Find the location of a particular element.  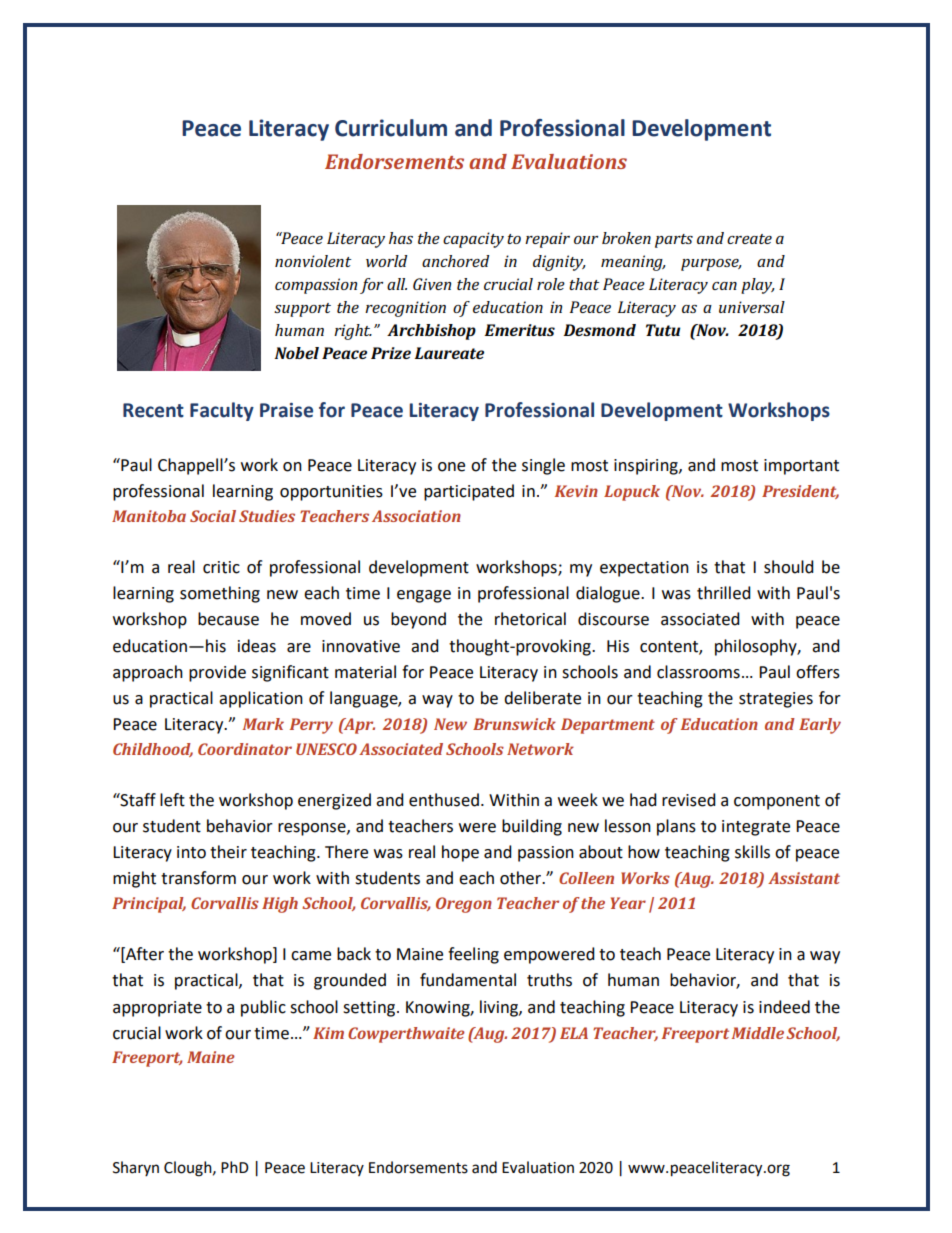

Curriculum is located at coordinates (391, 128).
